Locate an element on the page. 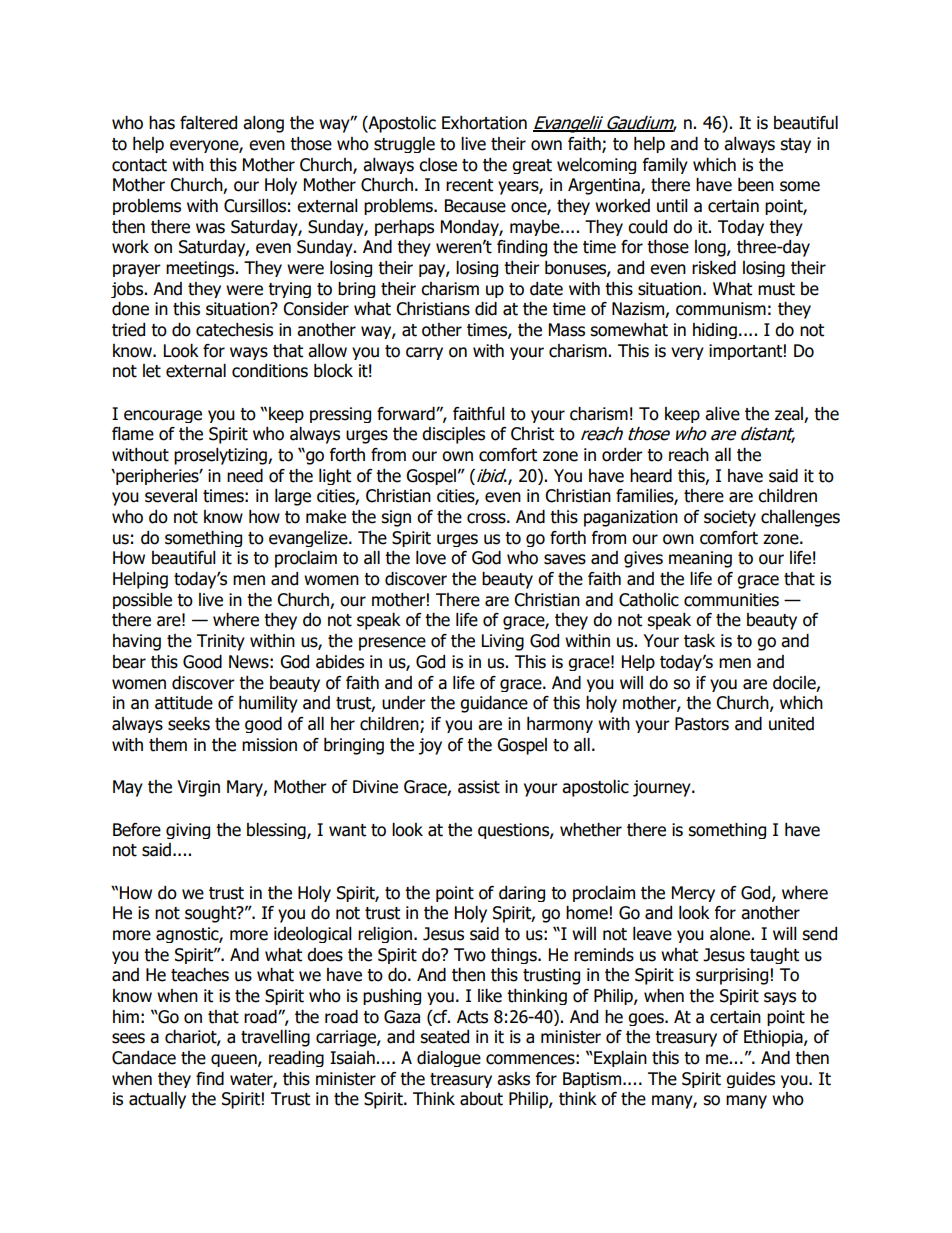  guides is located at coordinates (750, 1080).
